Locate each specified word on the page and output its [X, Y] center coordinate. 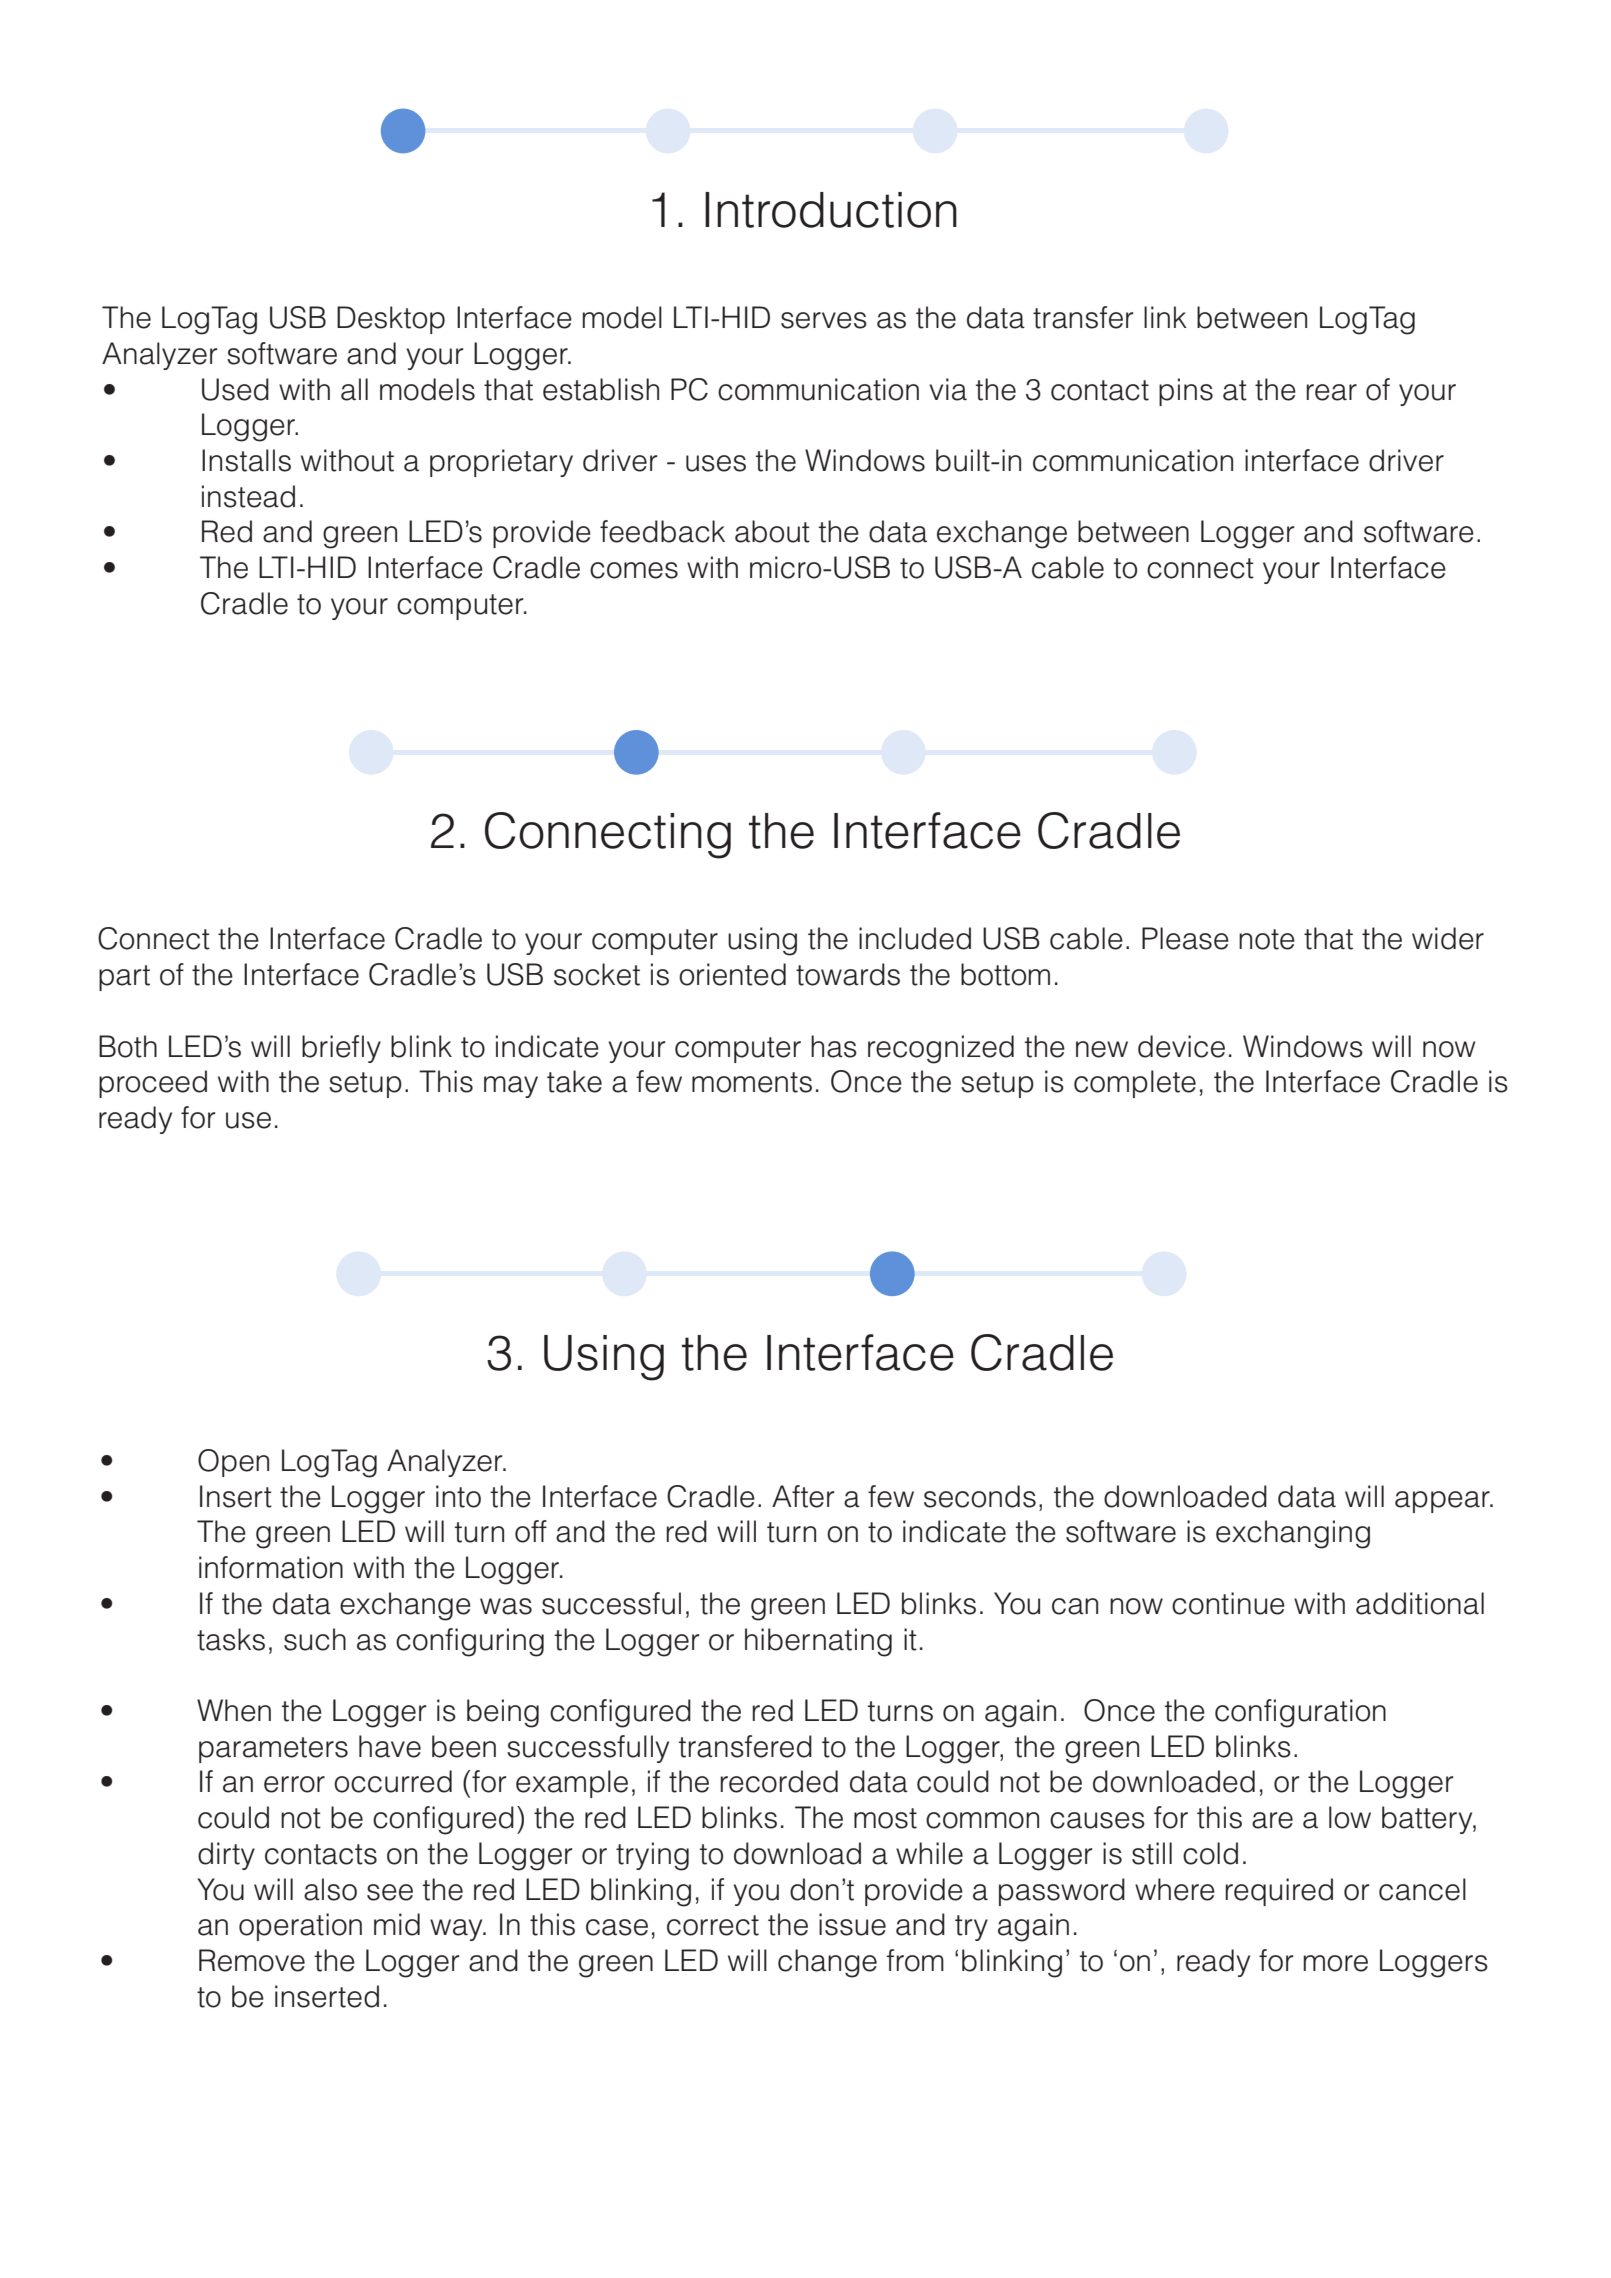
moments [752, 1082]
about [772, 531]
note [1267, 939]
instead [248, 496]
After [803, 1496]
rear [1331, 392]
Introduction [831, 210]
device [1181, 1046]
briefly [341, 1049]
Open [233, 1463]
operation [300, 1927]
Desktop [391, 320]
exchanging [1293, 1534]
